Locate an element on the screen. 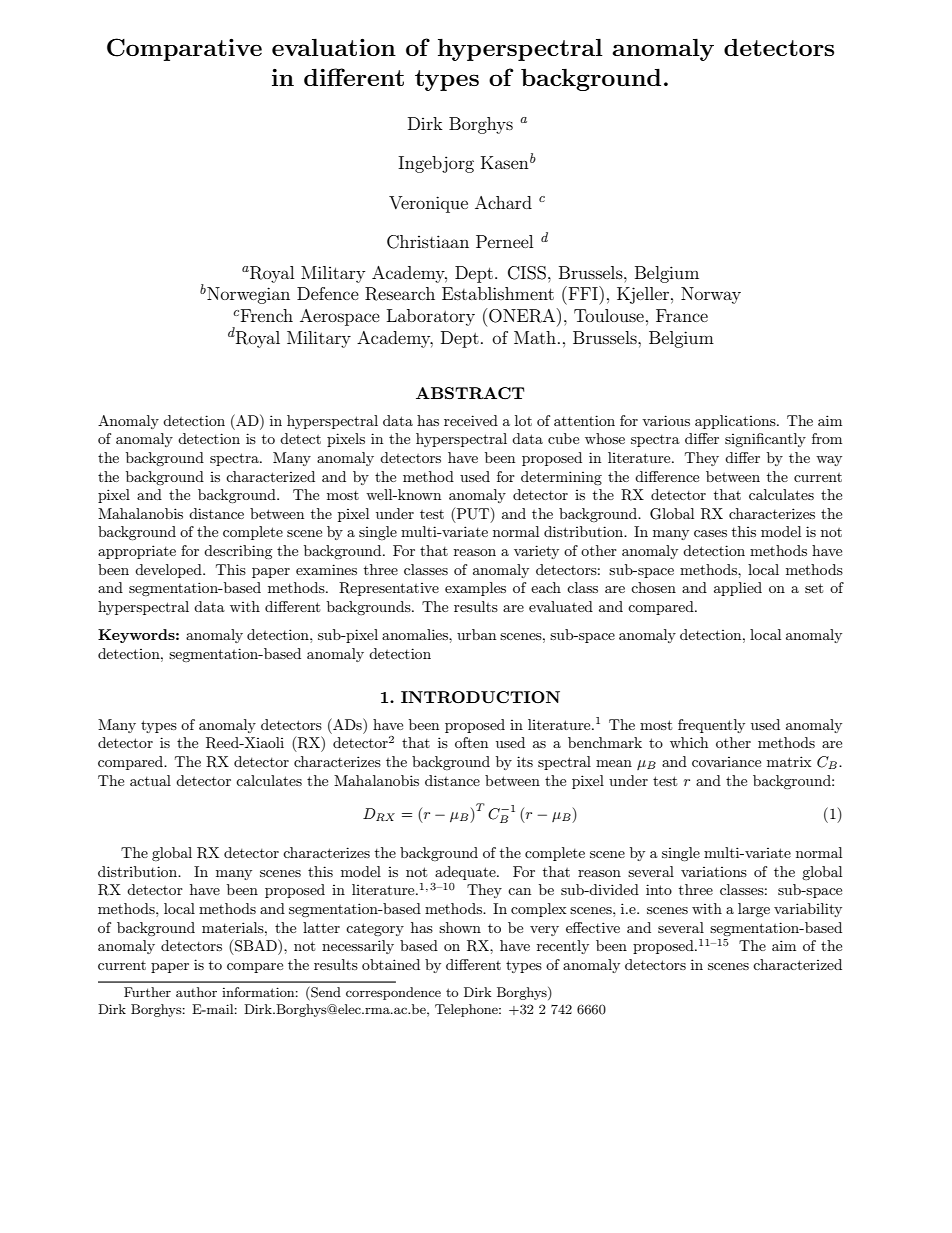  Comparative is located at coordinates (184, 49).
